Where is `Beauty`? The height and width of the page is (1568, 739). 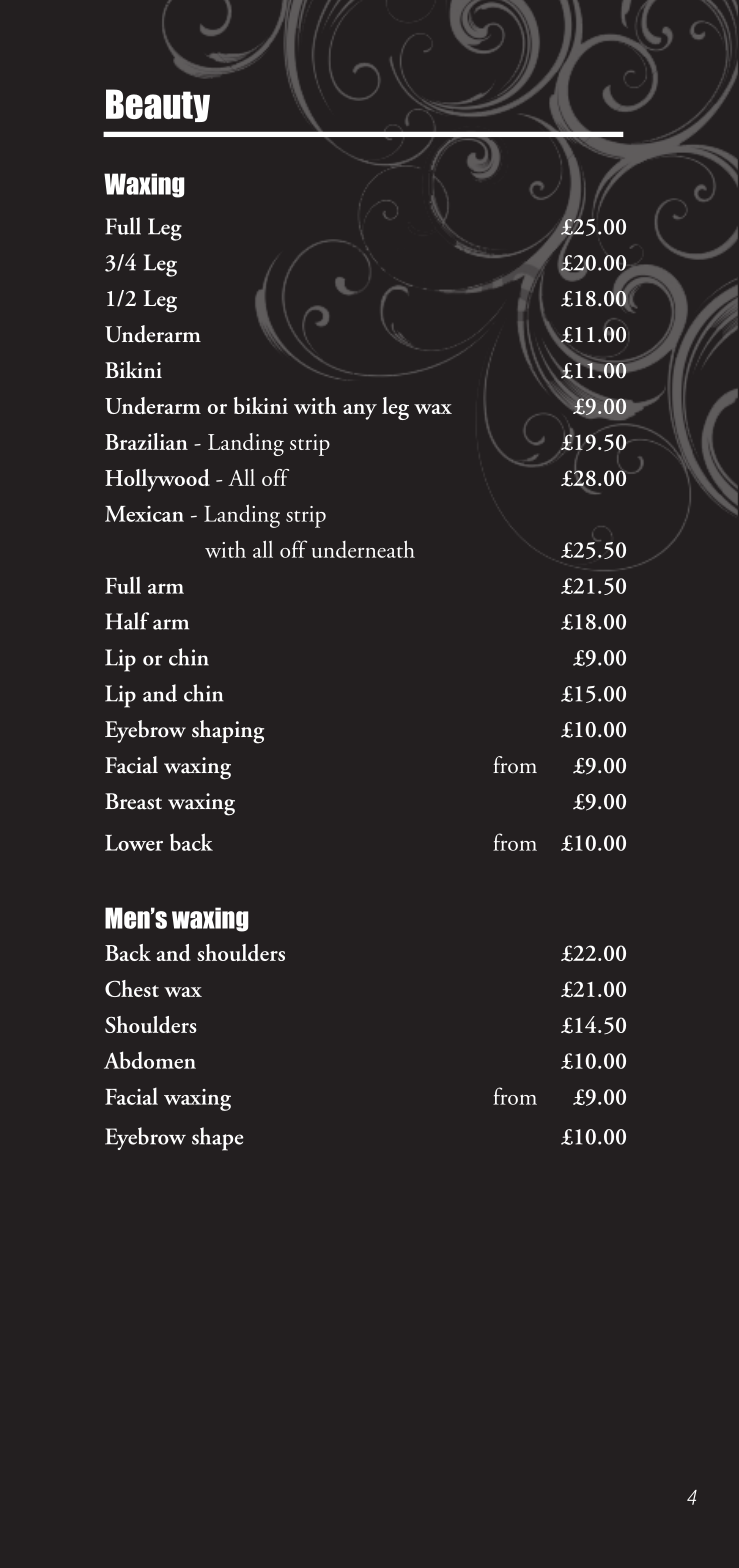
Beauty is located at coordinates (158, 105).
